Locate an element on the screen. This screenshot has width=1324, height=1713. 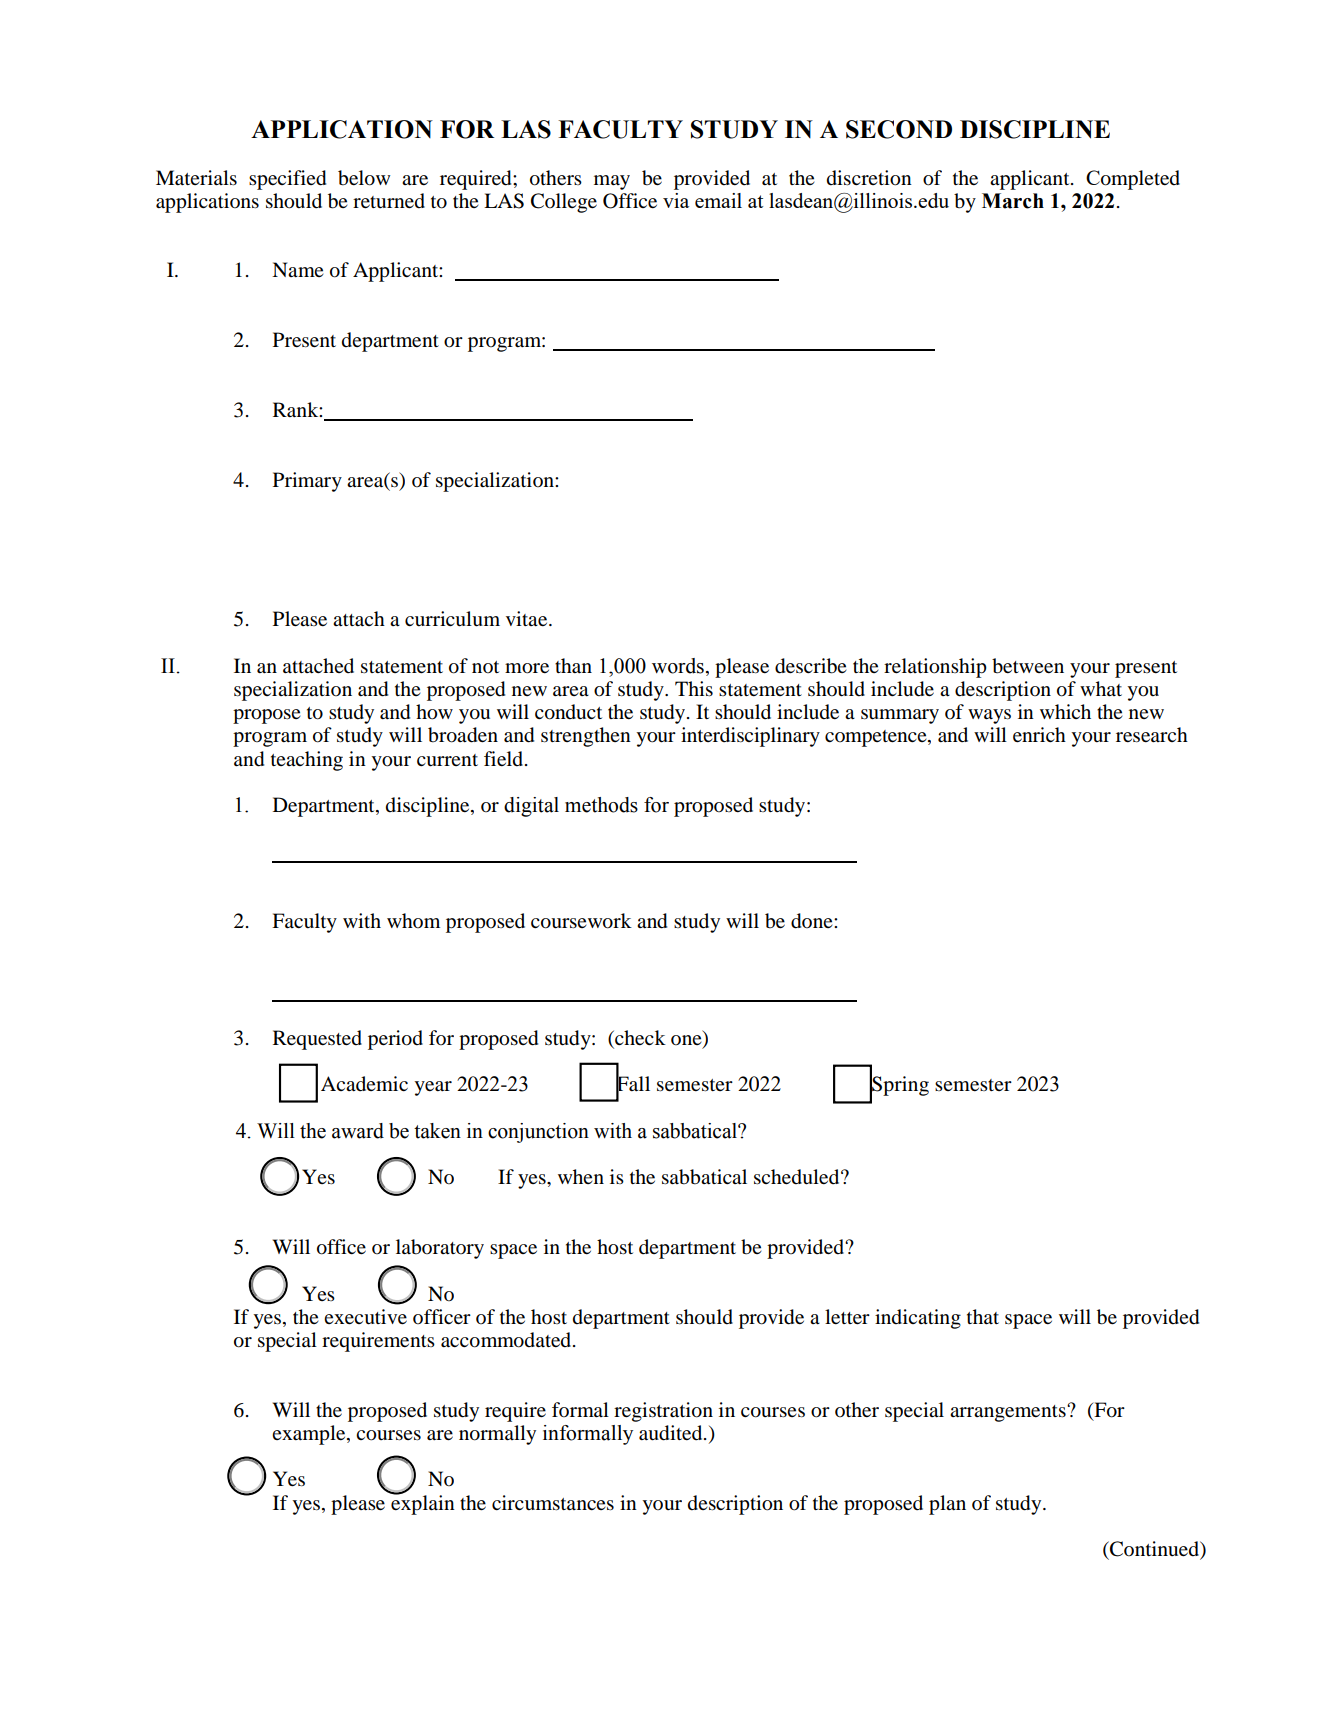
between is located at coordinates (1028, 666).
